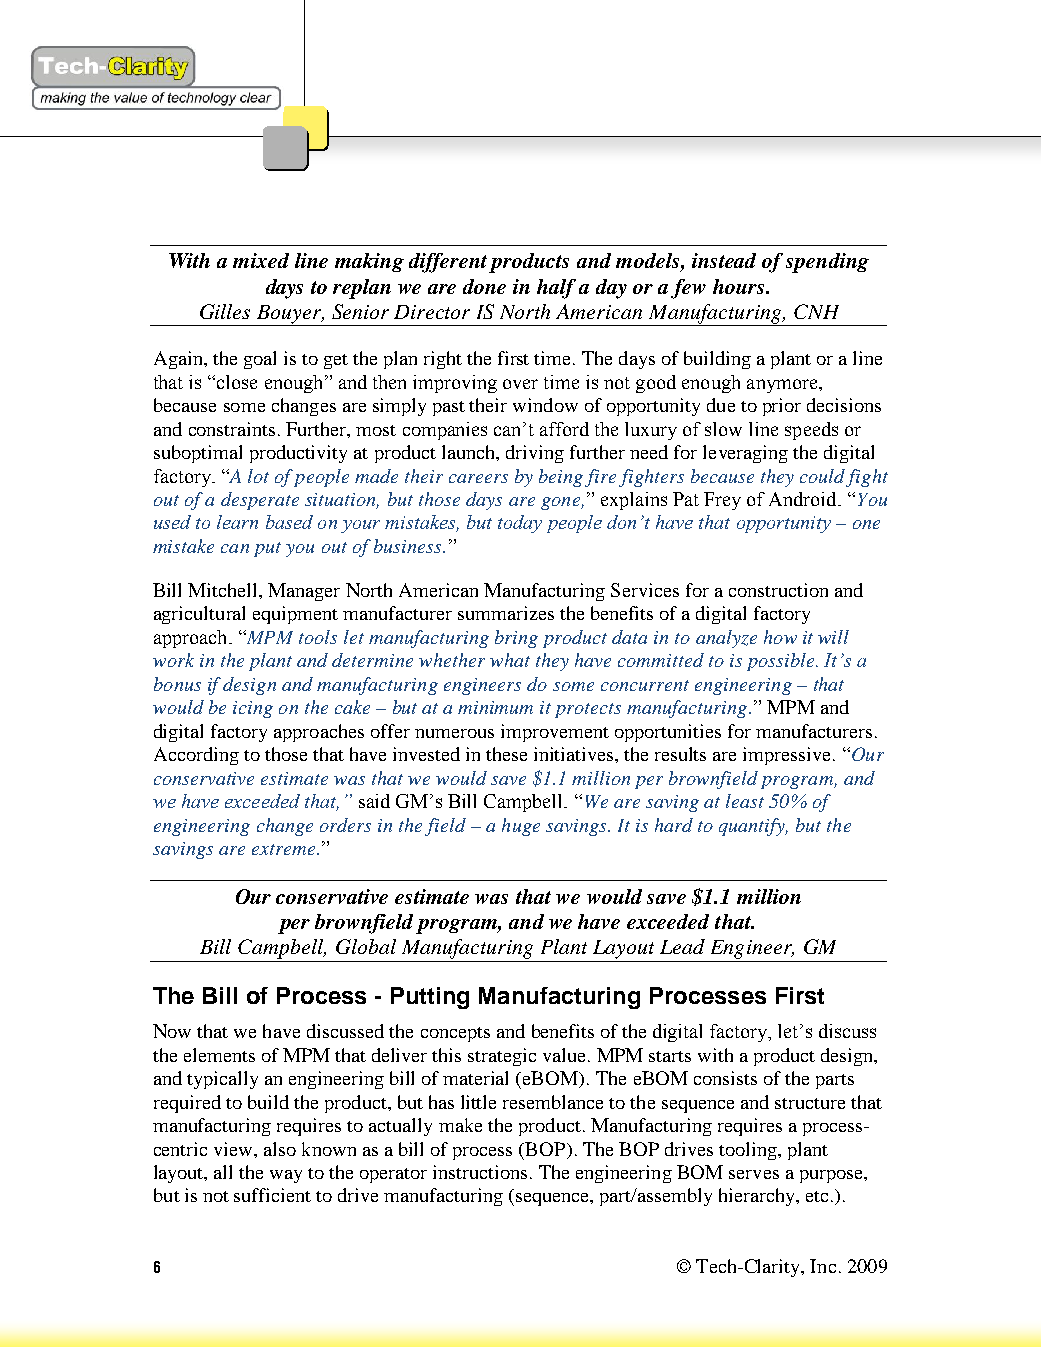 This screenshot has height=1347, width=1041. I want to click on these, so click(506, 754).
